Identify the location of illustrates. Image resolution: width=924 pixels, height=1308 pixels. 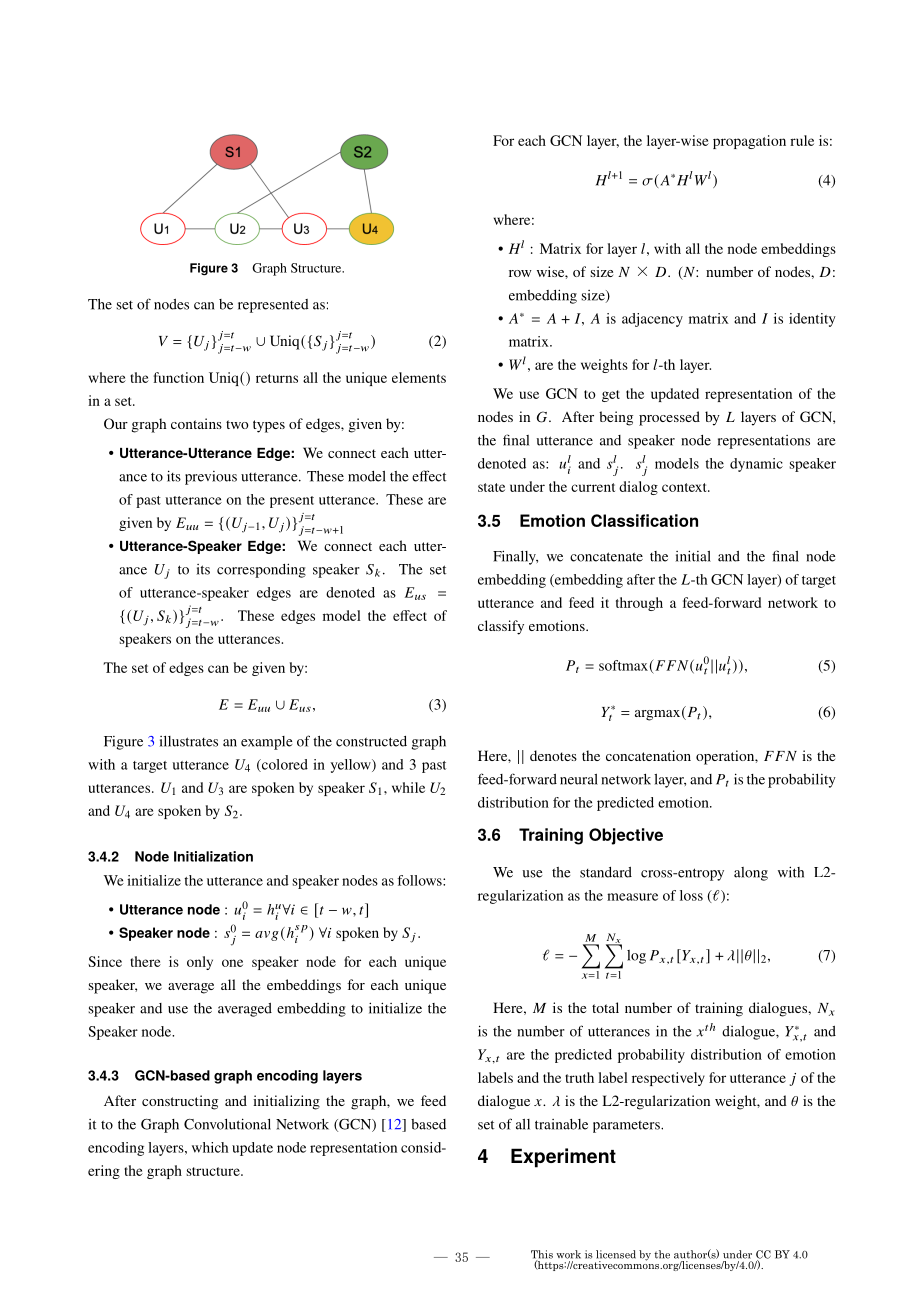
(189, 741).
